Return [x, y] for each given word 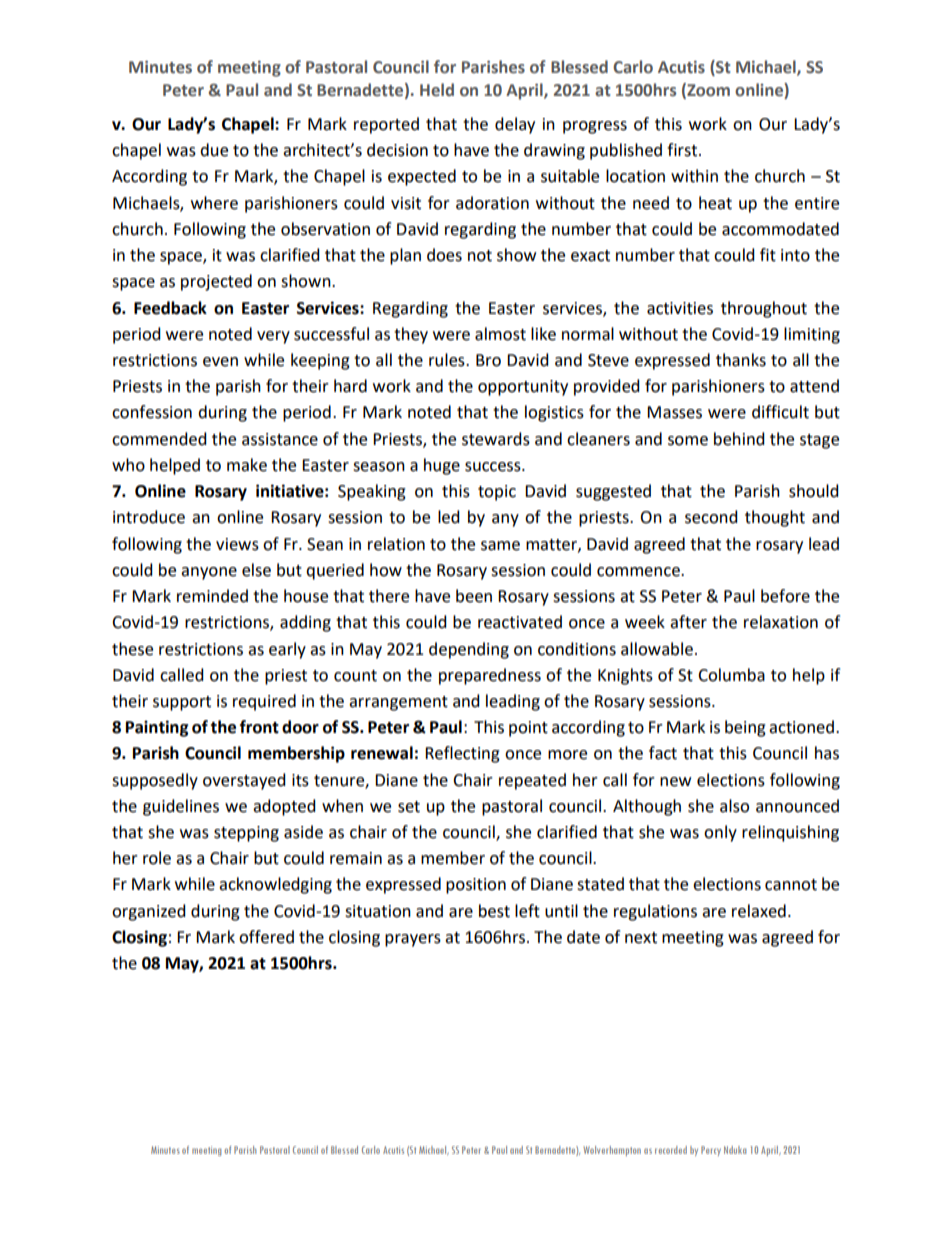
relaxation [781, 622]
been [474, 596]
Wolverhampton [612, 1151]
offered [266, 937]
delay [515, 125]
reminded [212, 596]
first [683, 150]
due [214, 150]
